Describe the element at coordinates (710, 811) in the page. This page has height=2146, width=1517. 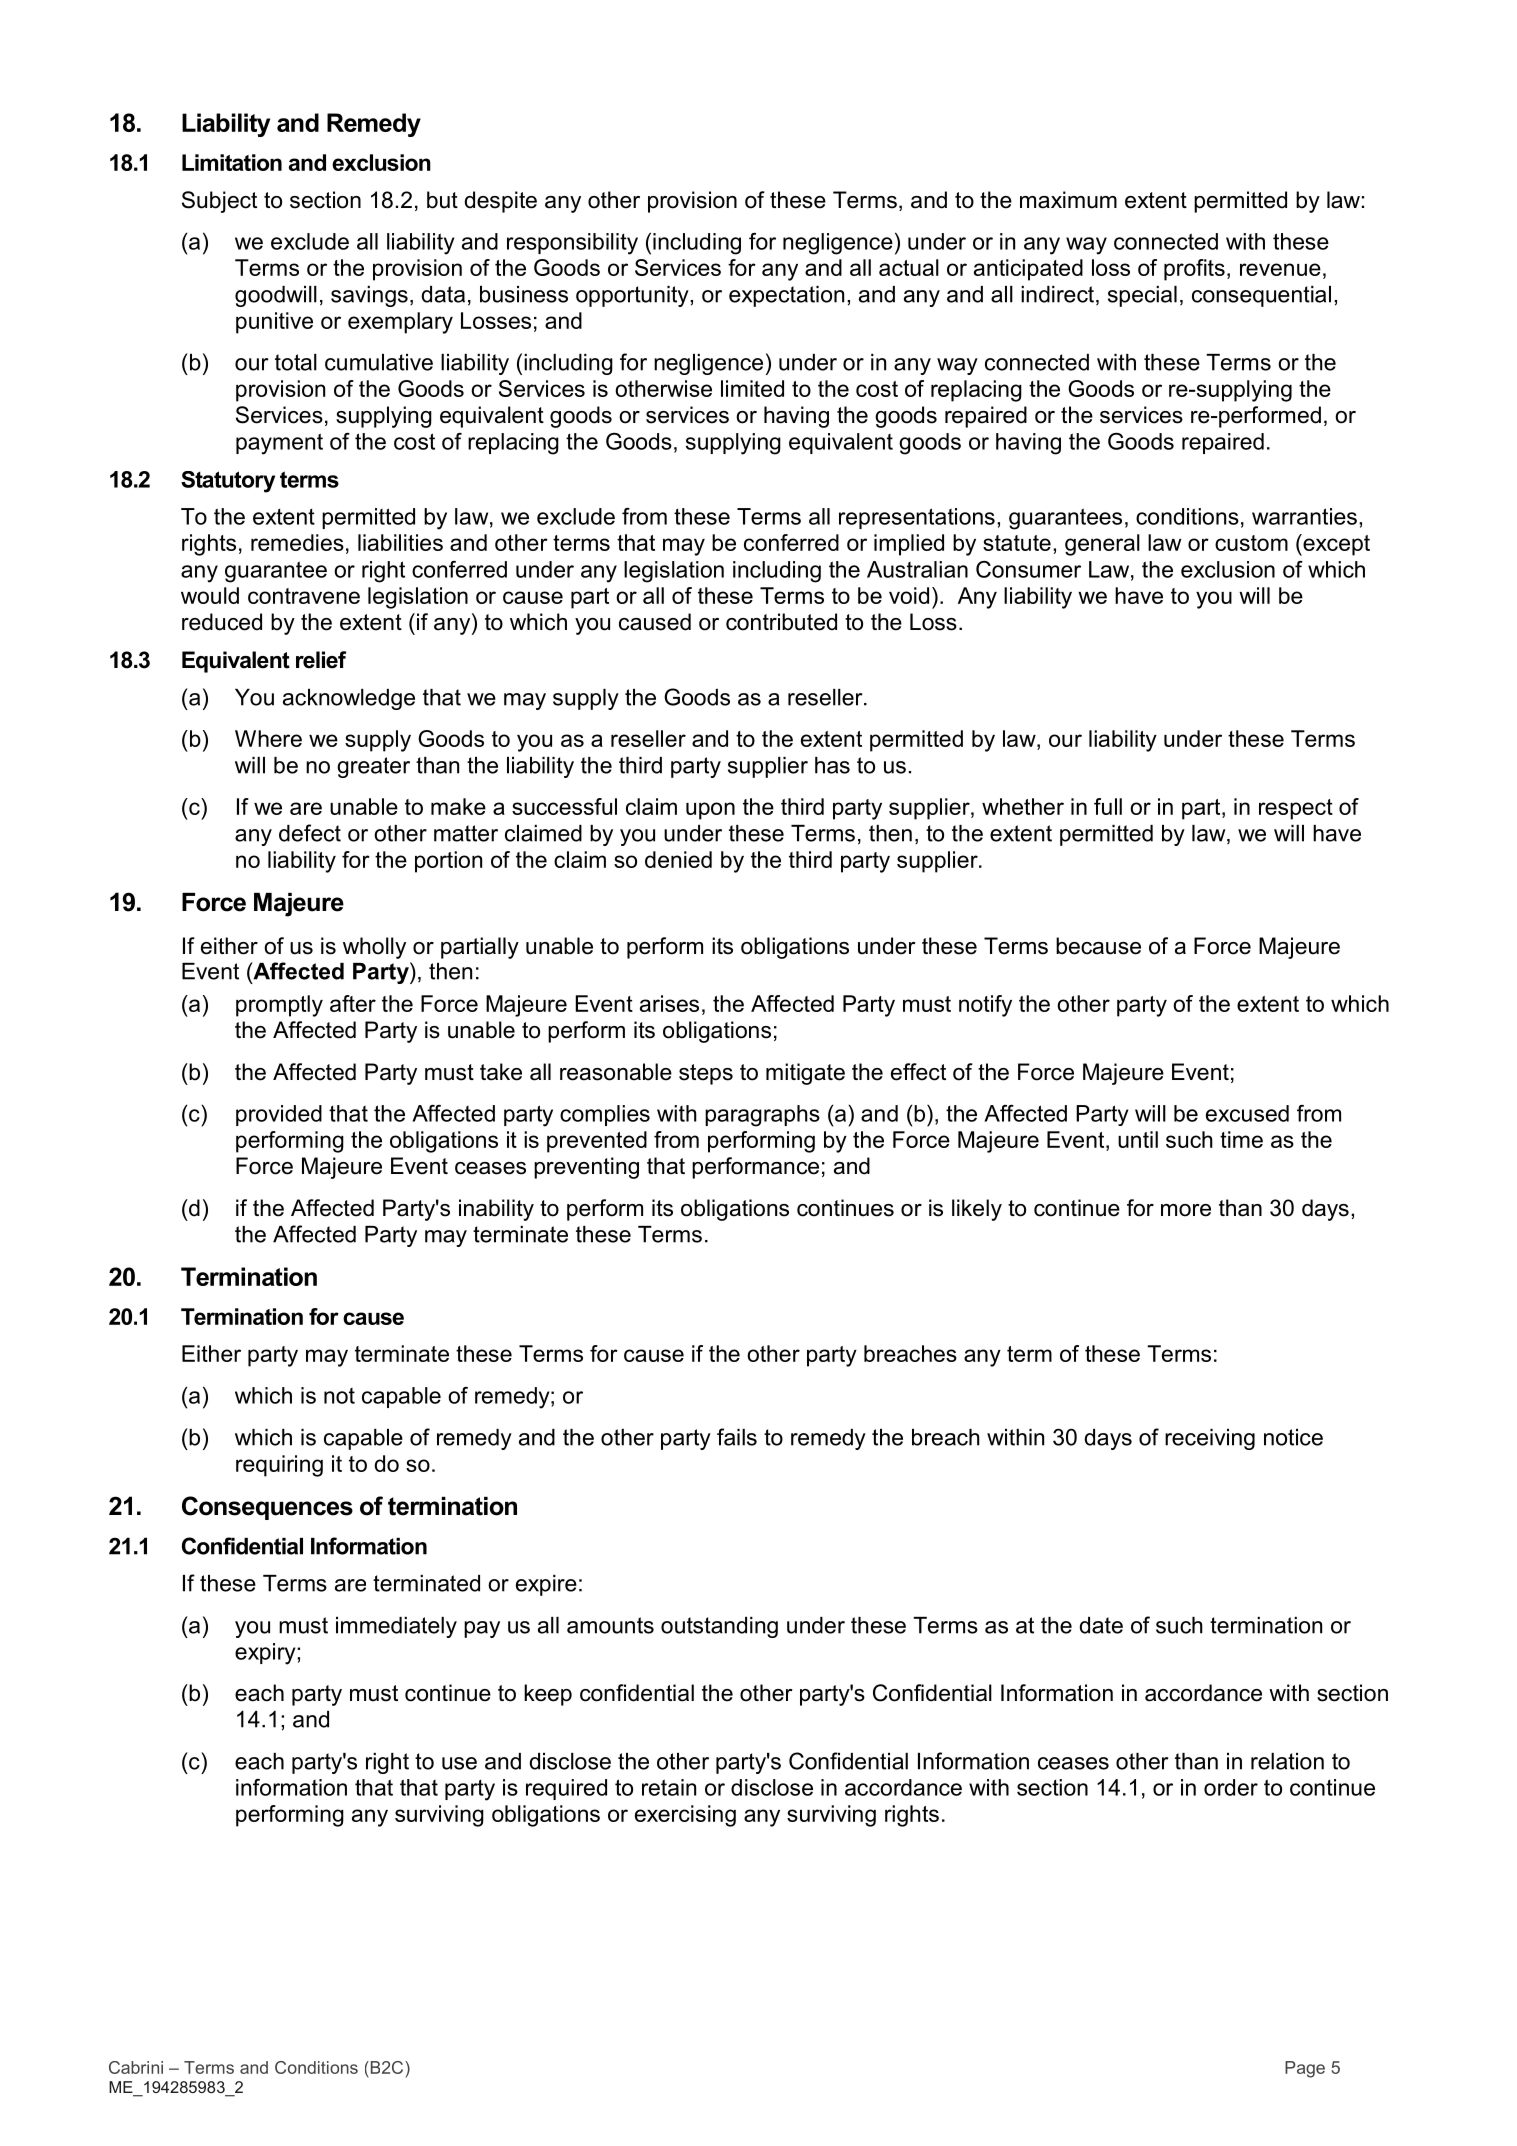
I see `upon` at that location.
